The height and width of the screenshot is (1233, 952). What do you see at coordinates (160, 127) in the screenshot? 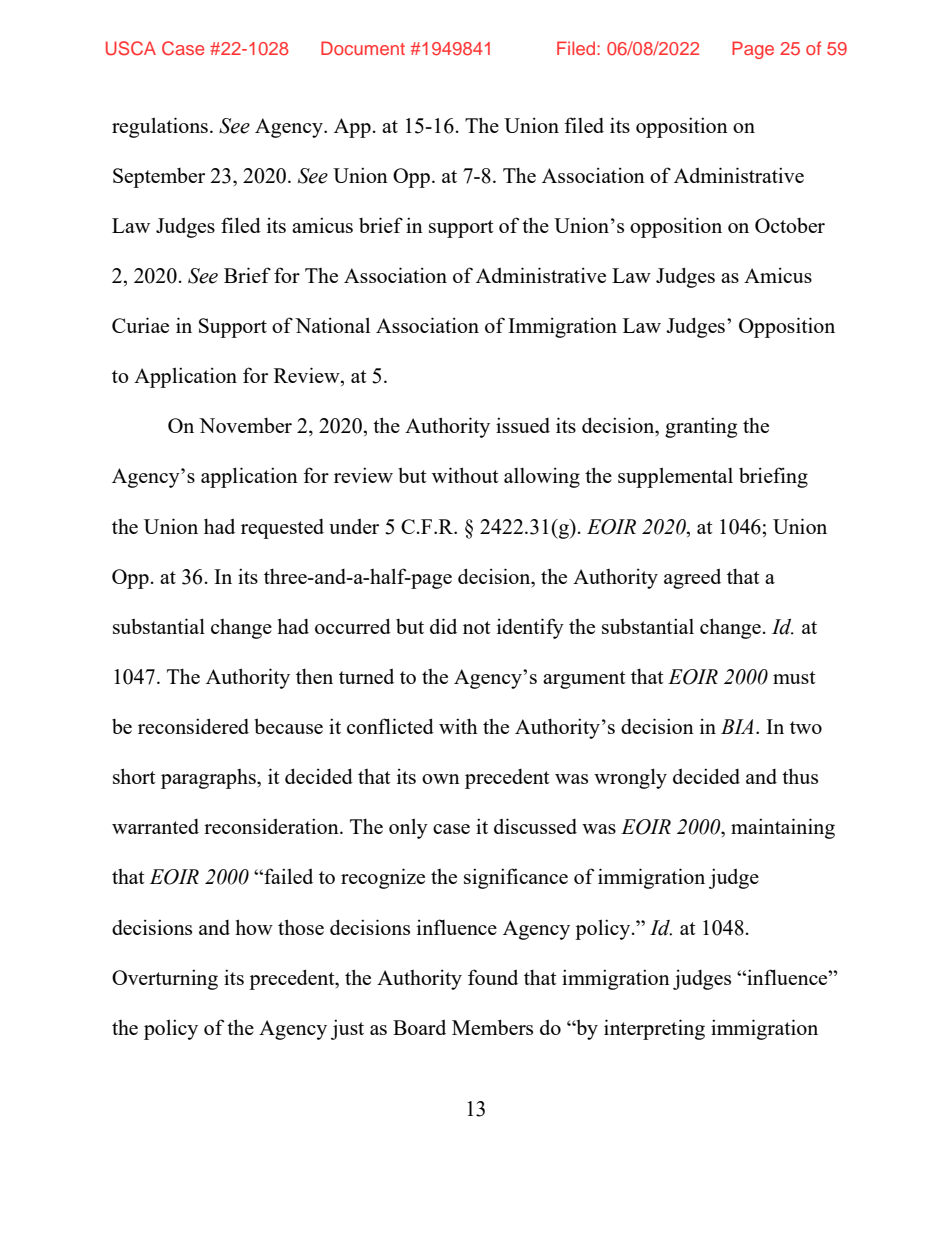
I see `regulations` at bounding box center [160, 127].
